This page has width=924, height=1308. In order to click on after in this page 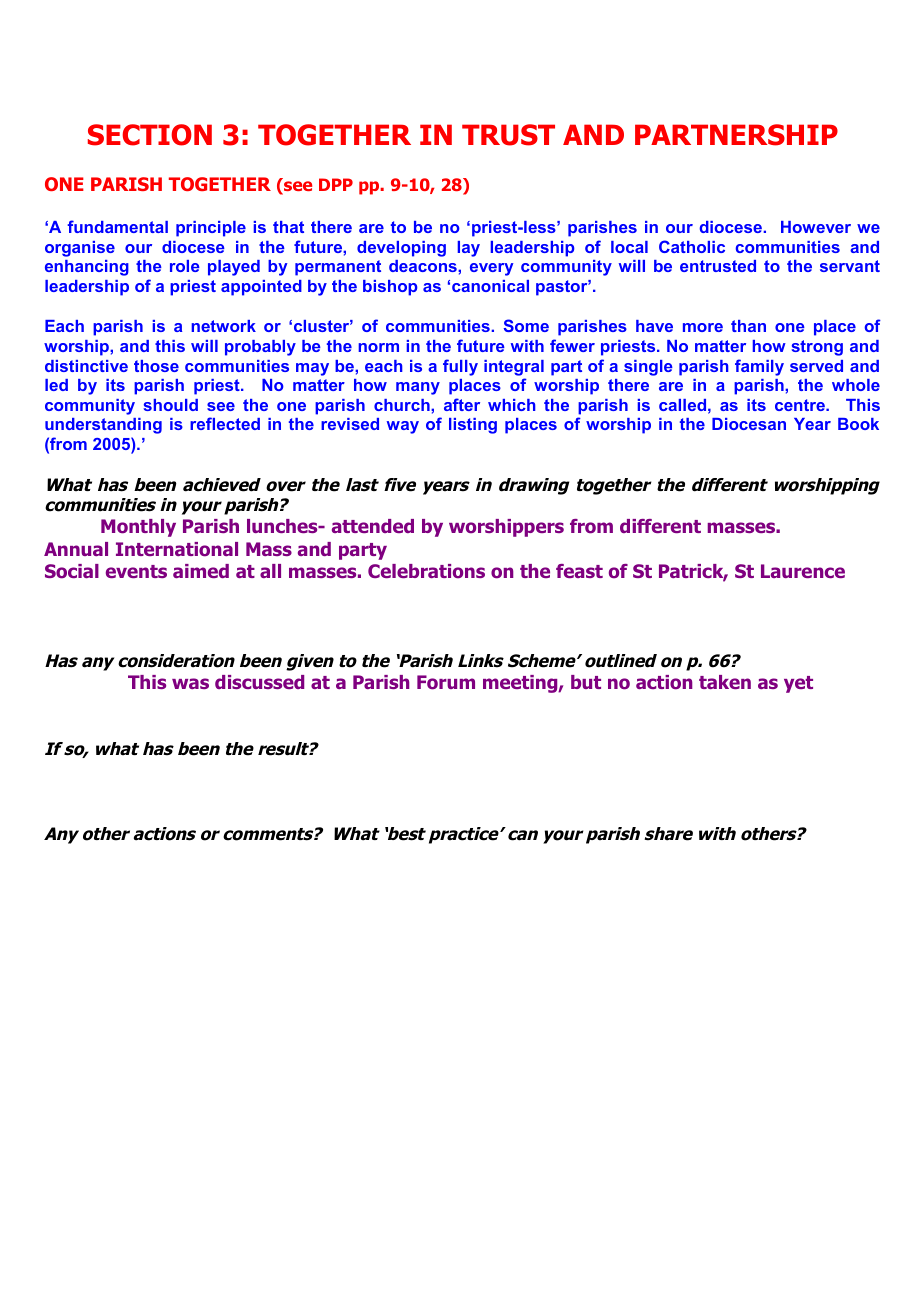, I will do `click(462, 404)`.
